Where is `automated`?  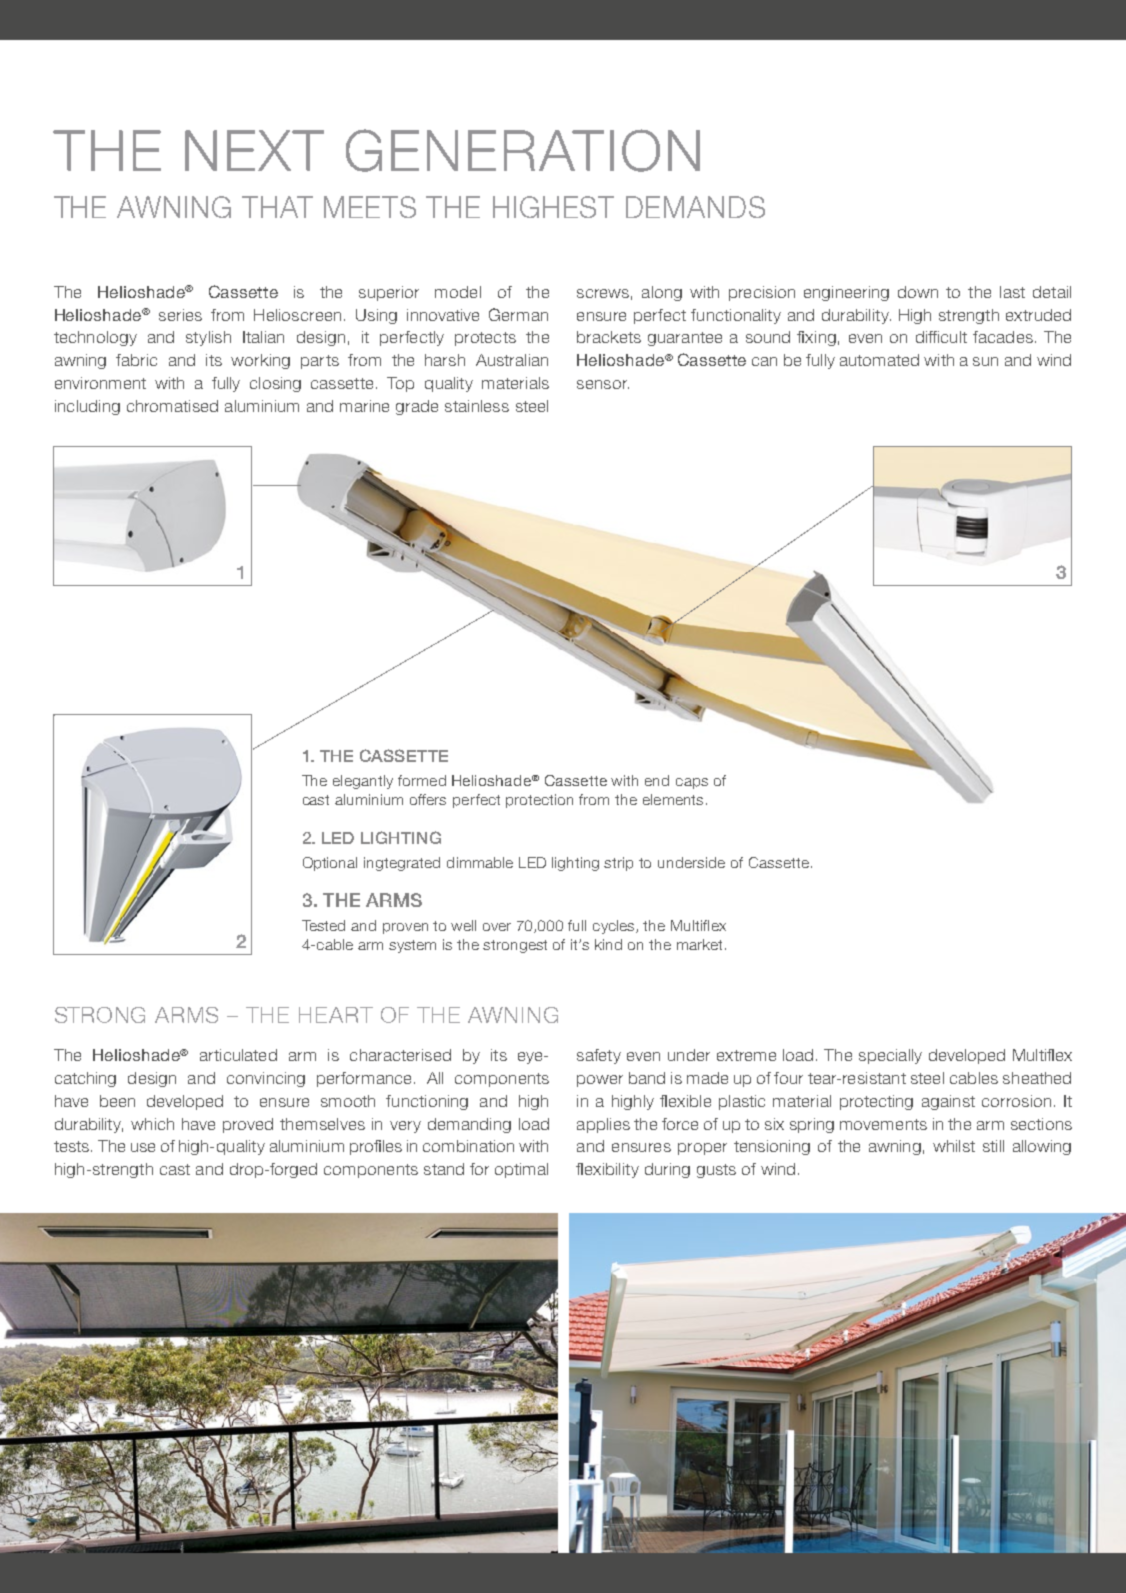 automated is located at coordinates (879, 360).
